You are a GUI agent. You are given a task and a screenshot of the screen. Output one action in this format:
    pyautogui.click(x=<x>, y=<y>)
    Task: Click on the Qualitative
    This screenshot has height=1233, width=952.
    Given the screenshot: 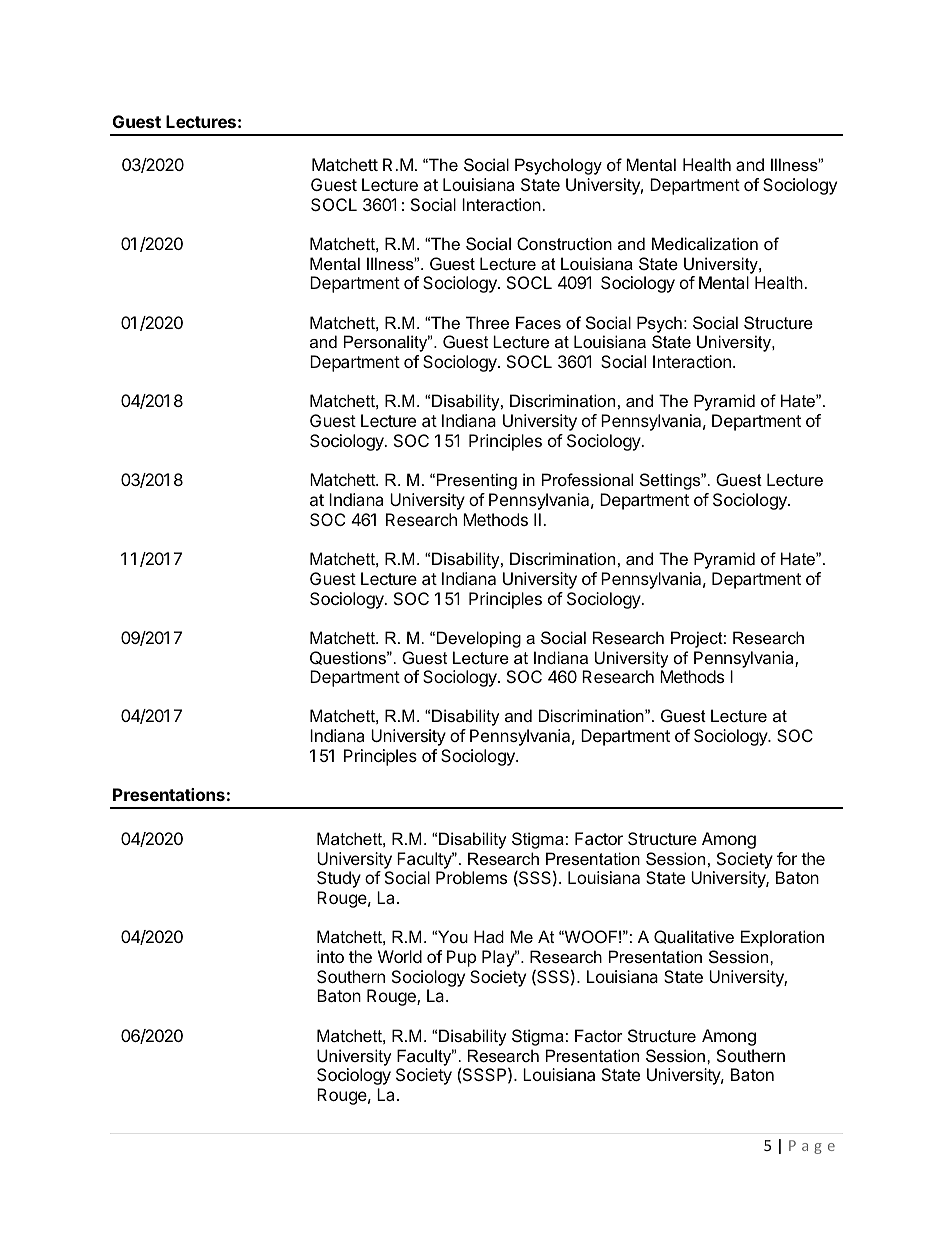 What is the action you would take?
    pyautogui.click(x=694, y=937)
